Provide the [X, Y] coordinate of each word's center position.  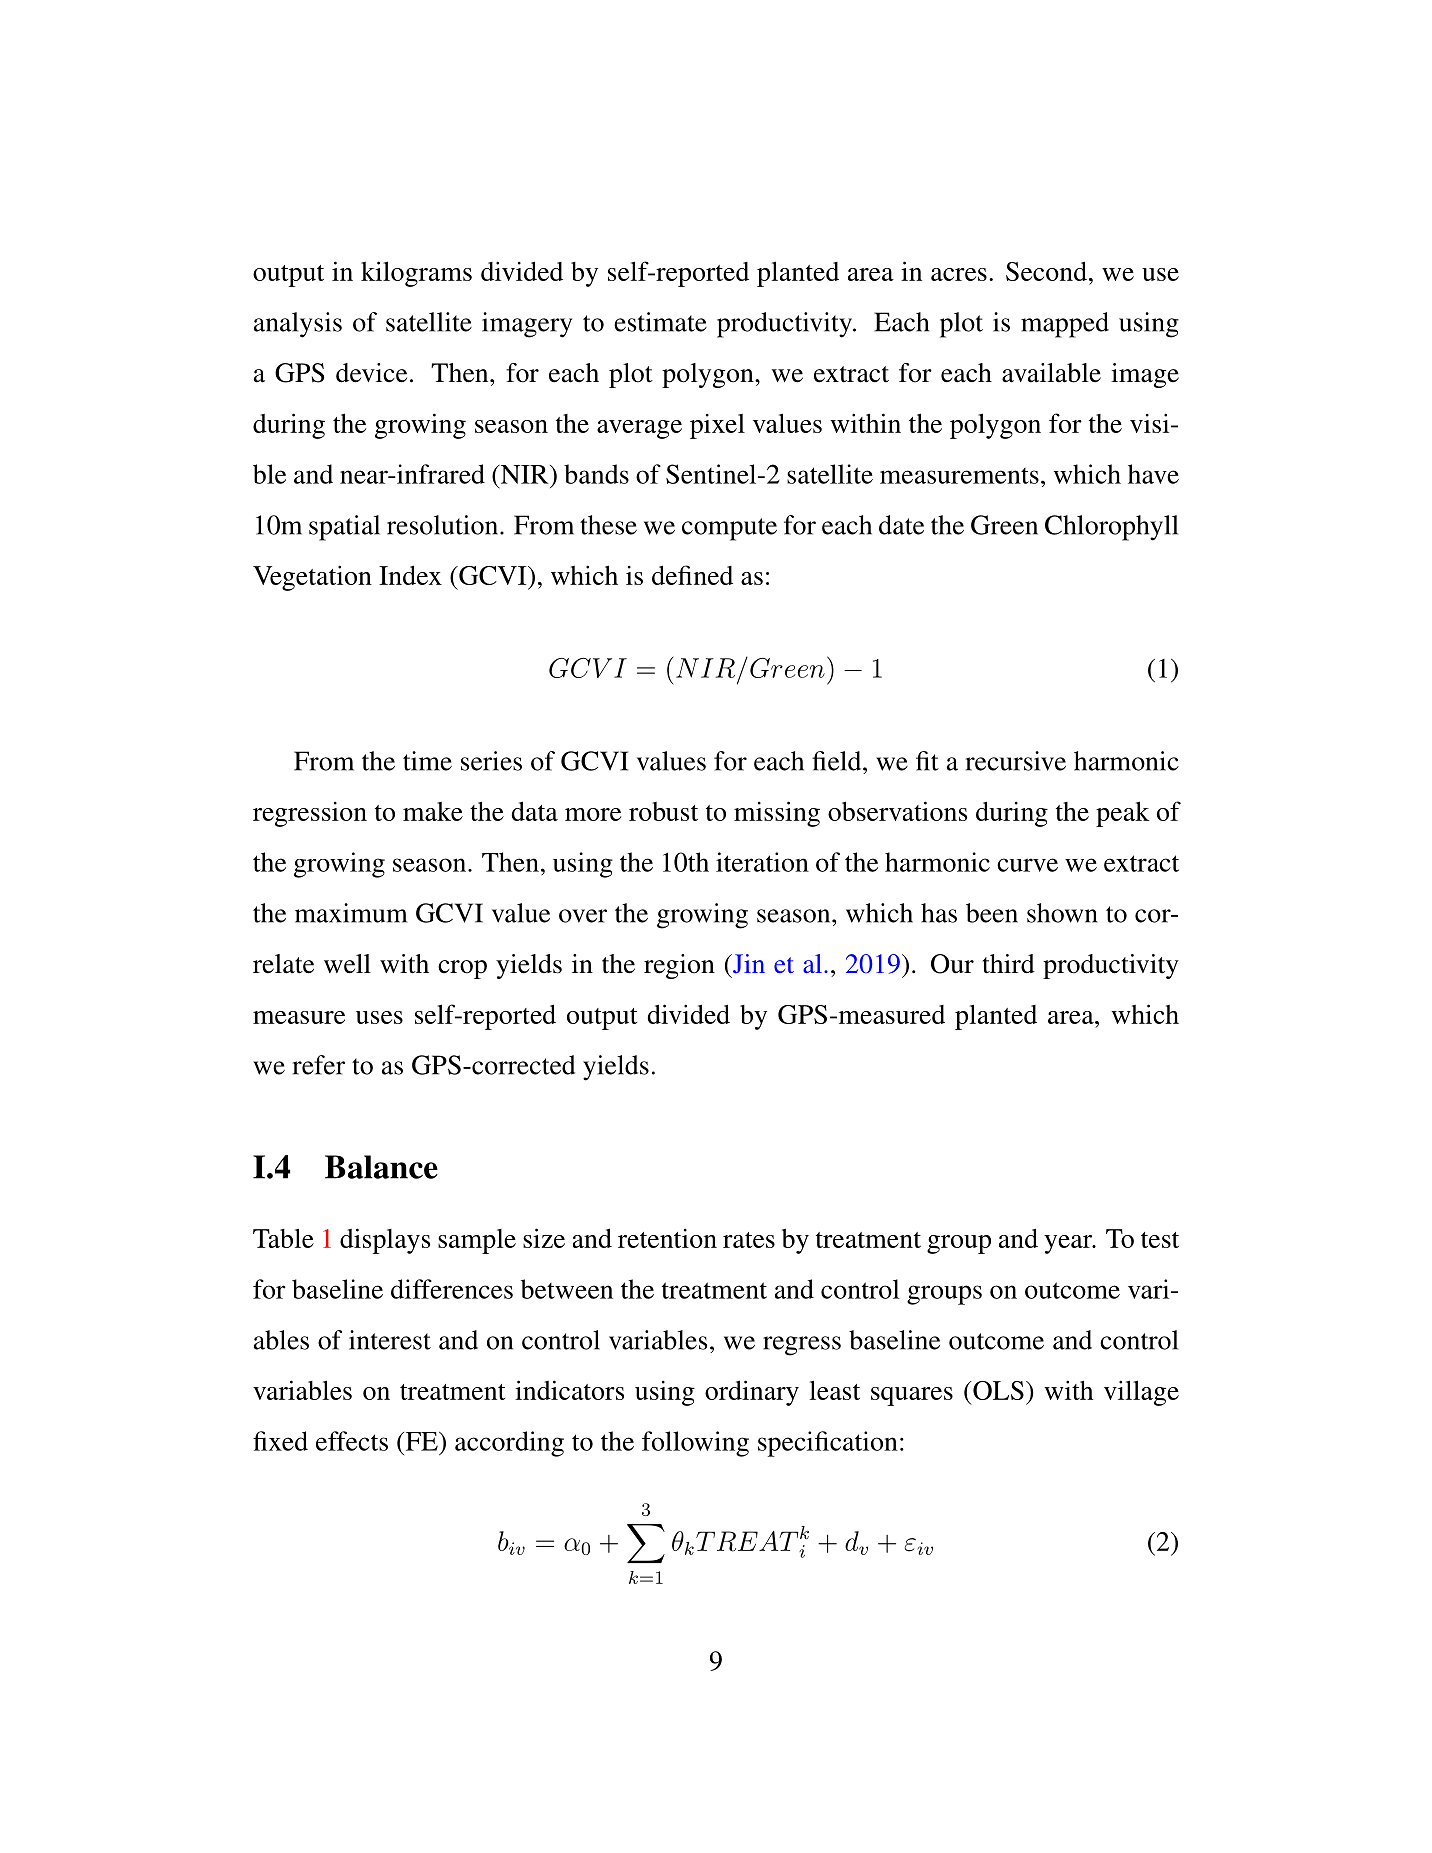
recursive [1016, 761]
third [1009, 964]
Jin [748, 964]
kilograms [416, 274]
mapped [1065, 325]
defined [692, 575]
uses [379, 1017]
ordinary [752, 1393]
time [427, 761]
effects [352, 1441]
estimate [660, 322]
